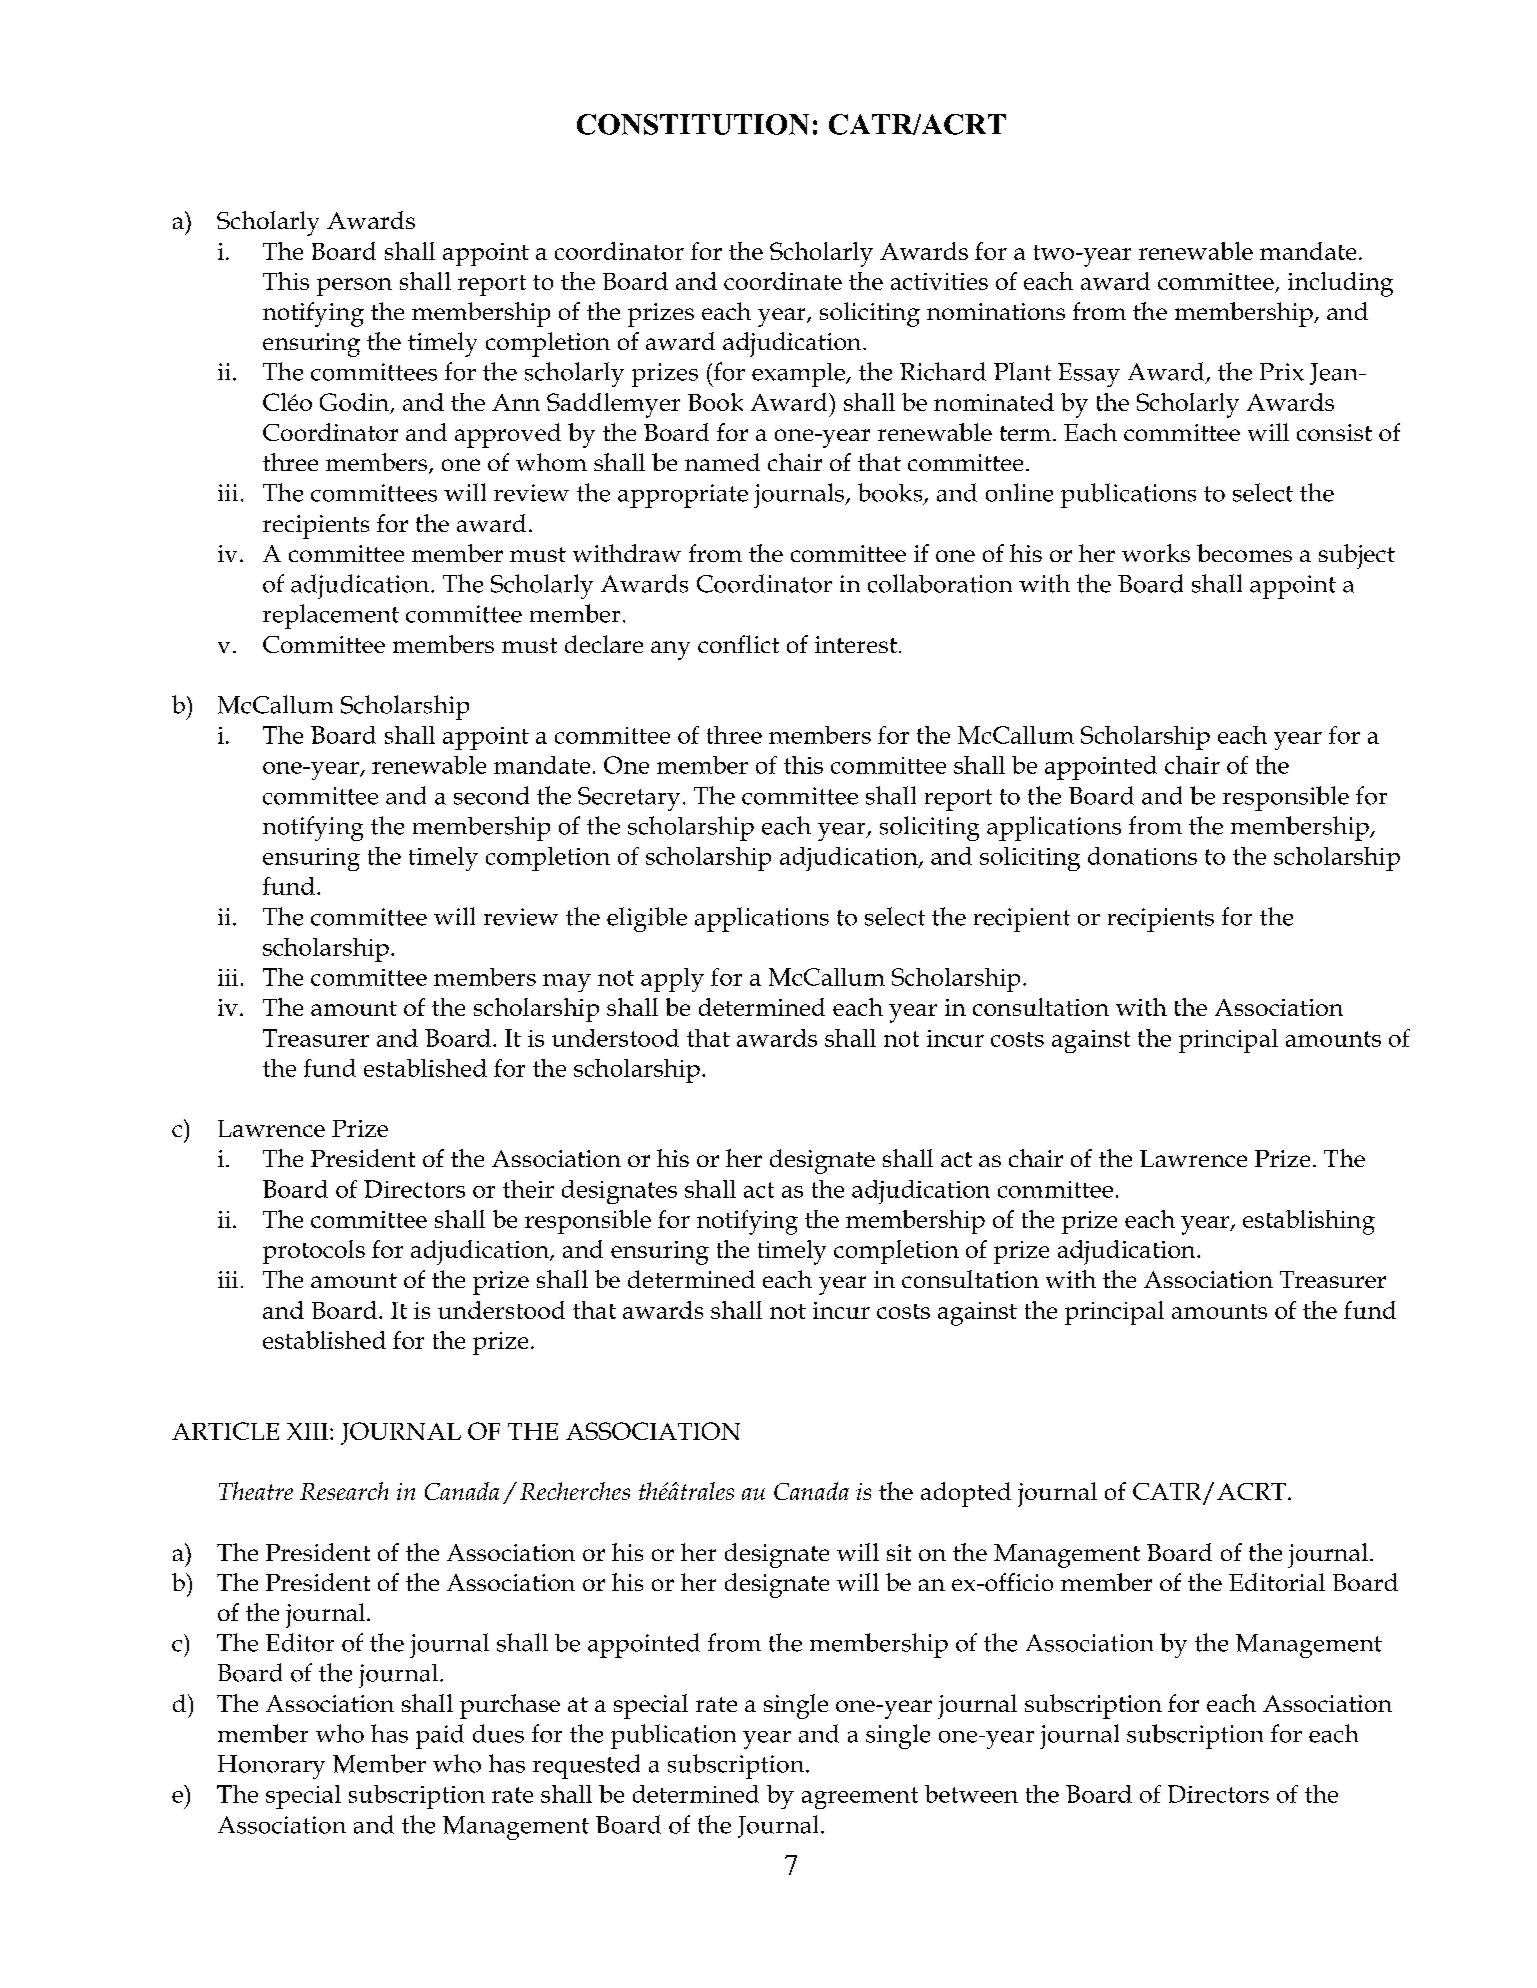 This screenshot has height=1988, width=1537. Describe the element at coordinates (567, 983) in the screenshot. I see `may` at that location.
